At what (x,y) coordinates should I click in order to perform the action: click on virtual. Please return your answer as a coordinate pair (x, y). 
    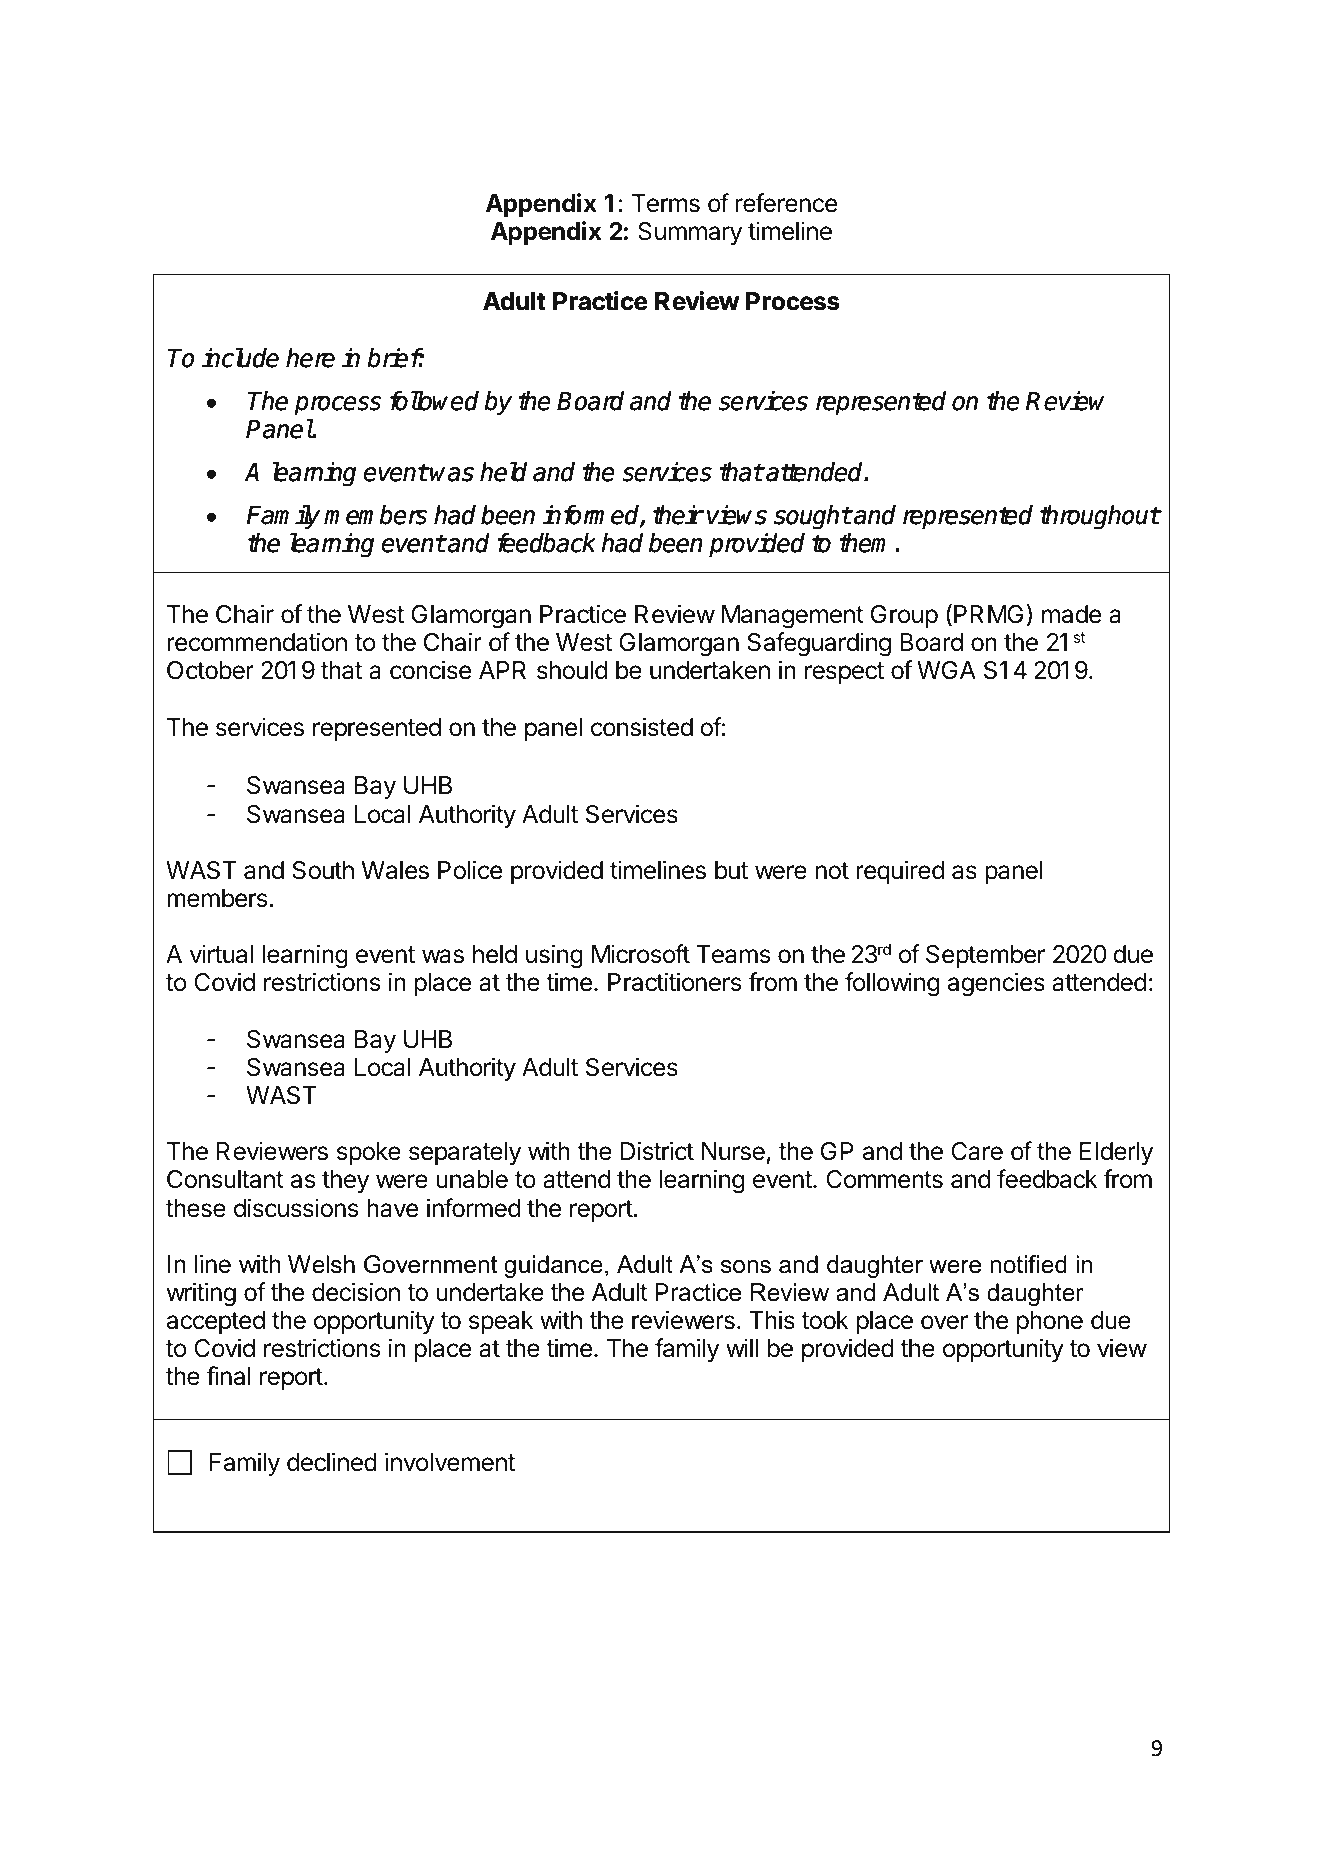
    Looking at the image, I should click on (221, 954).
